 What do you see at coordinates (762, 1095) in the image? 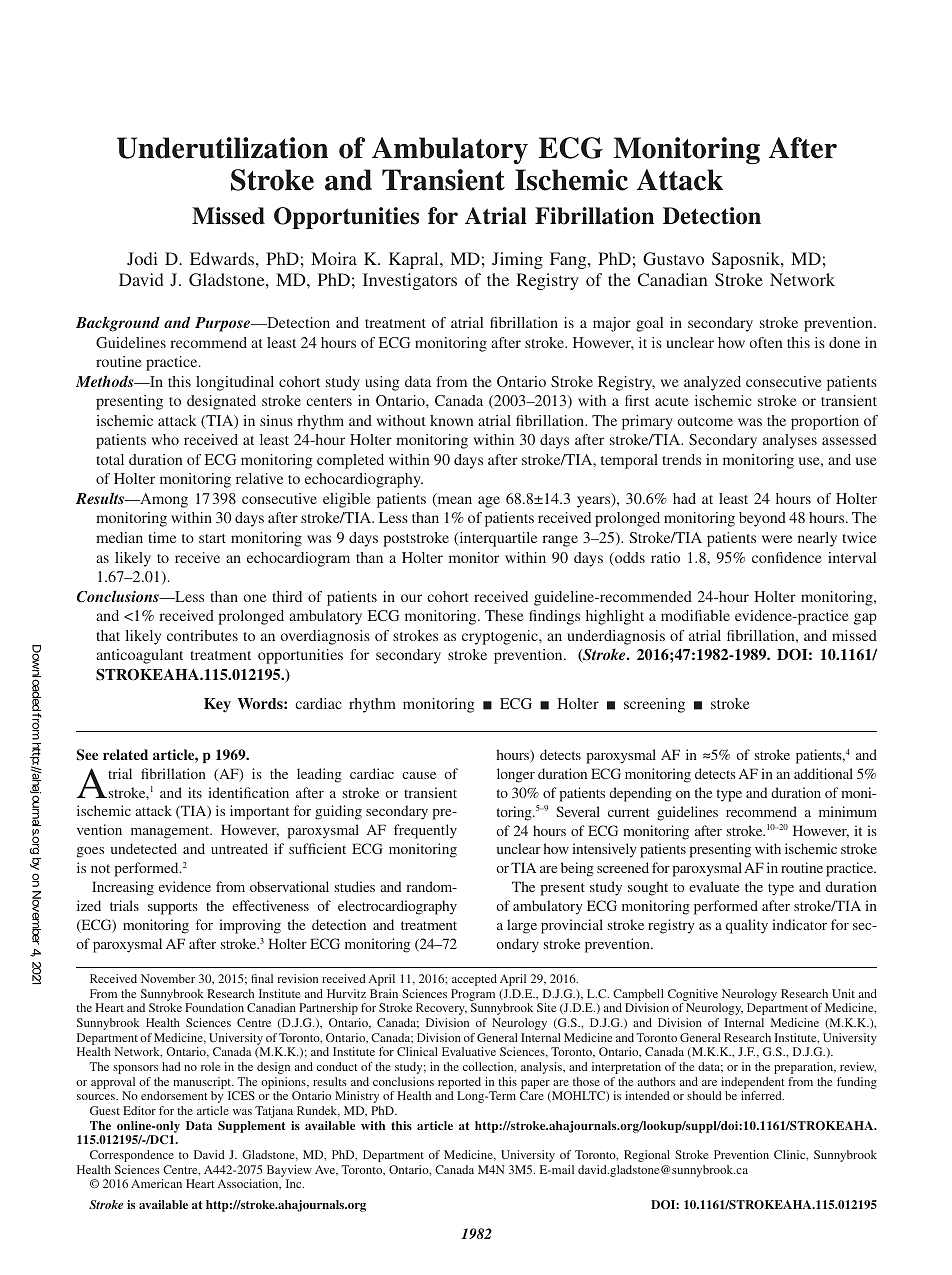
I see `inferred` at bounding box center [762, 1095].
